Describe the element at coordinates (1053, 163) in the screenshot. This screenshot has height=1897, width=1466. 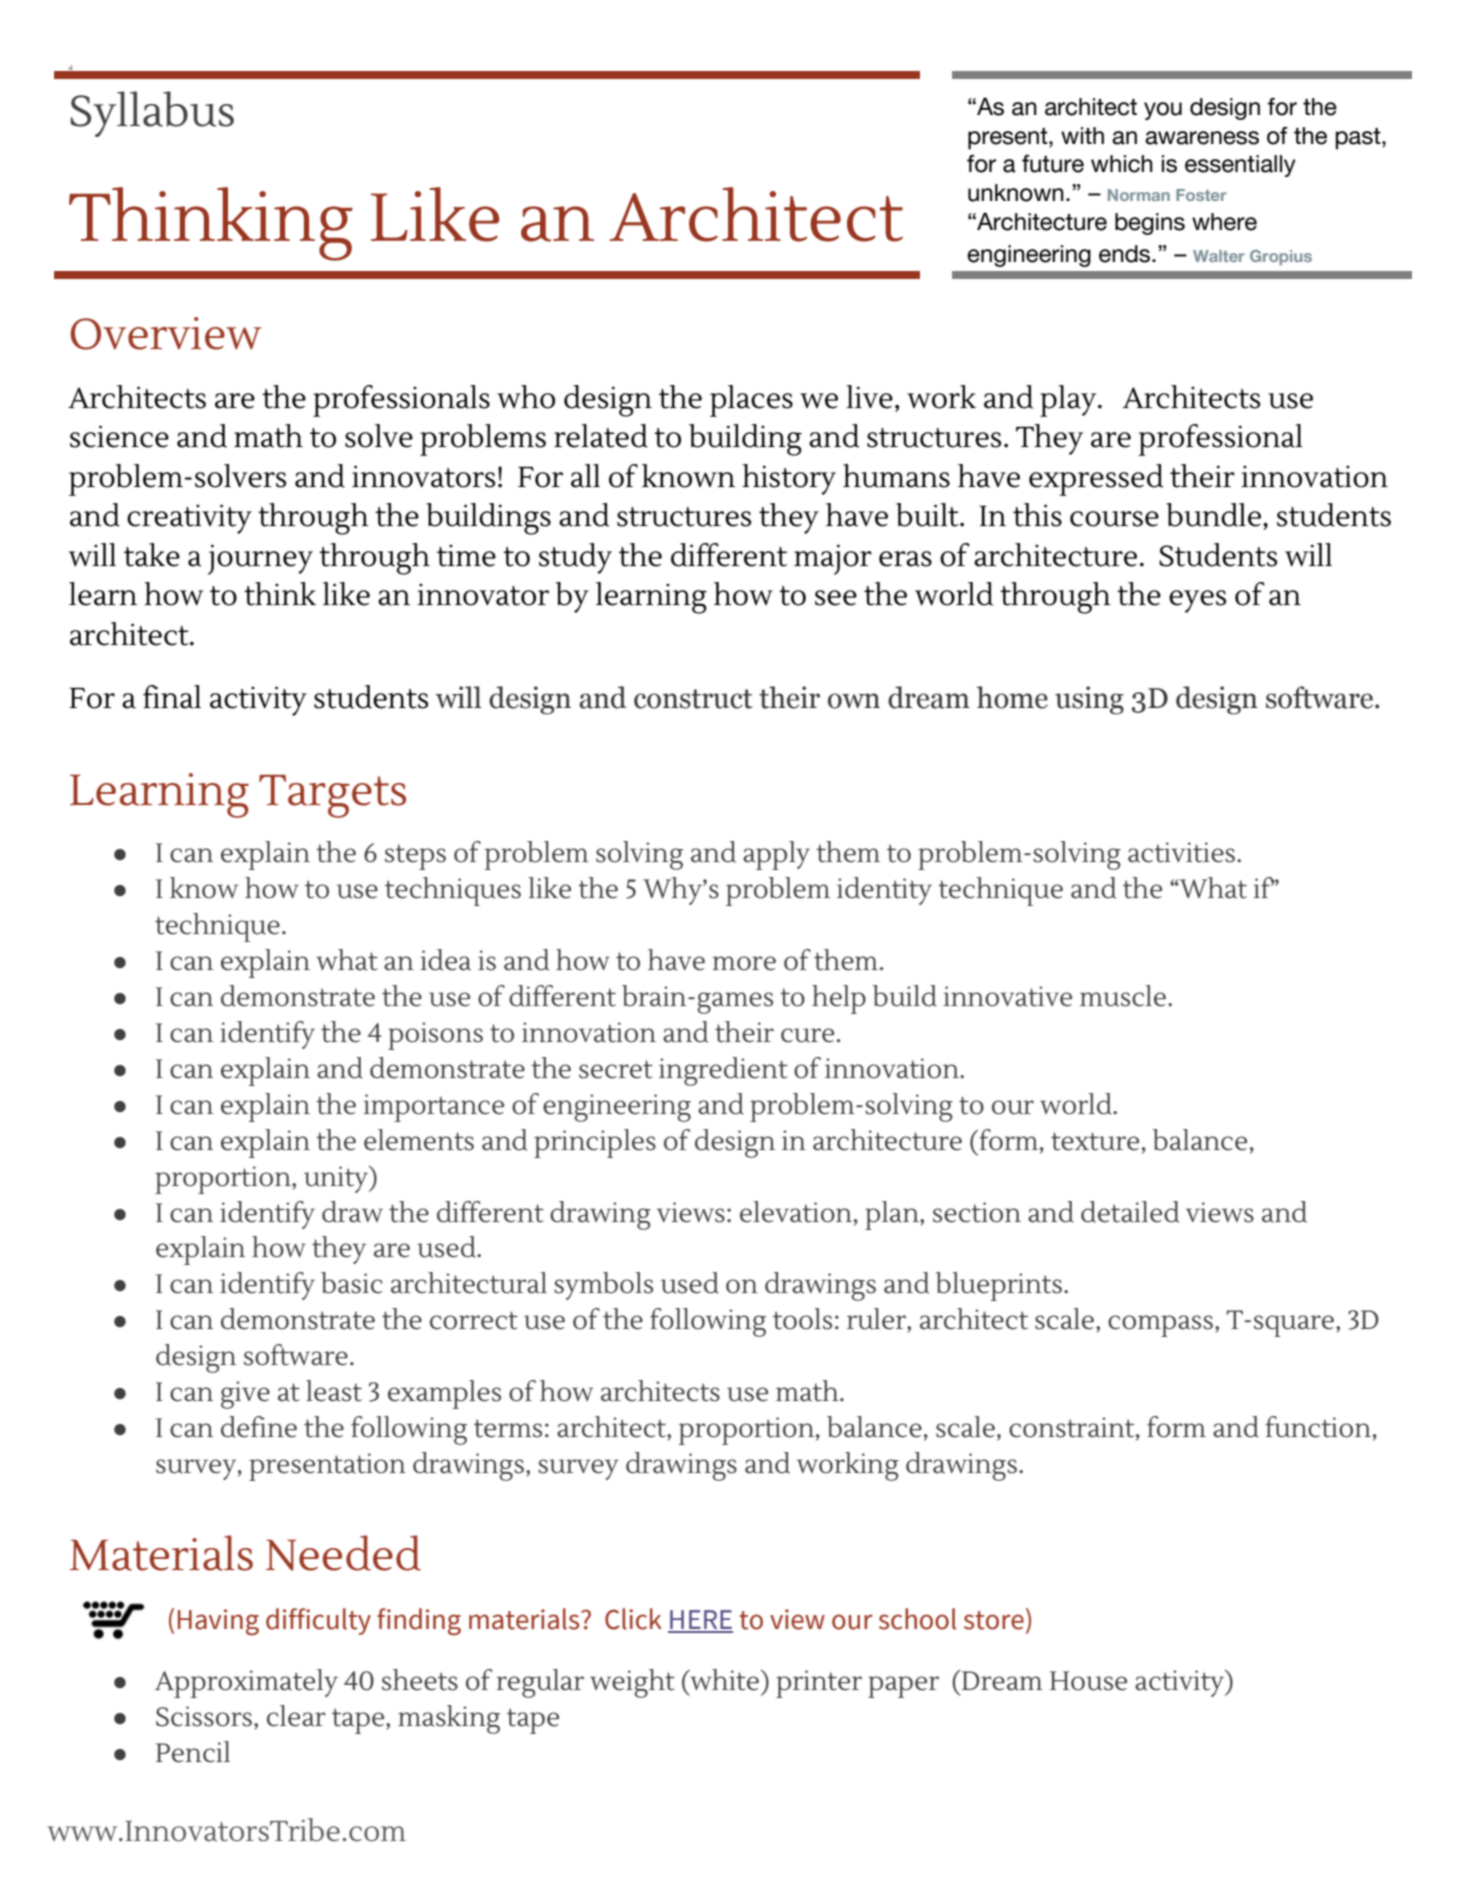
I see `future` at that location.
